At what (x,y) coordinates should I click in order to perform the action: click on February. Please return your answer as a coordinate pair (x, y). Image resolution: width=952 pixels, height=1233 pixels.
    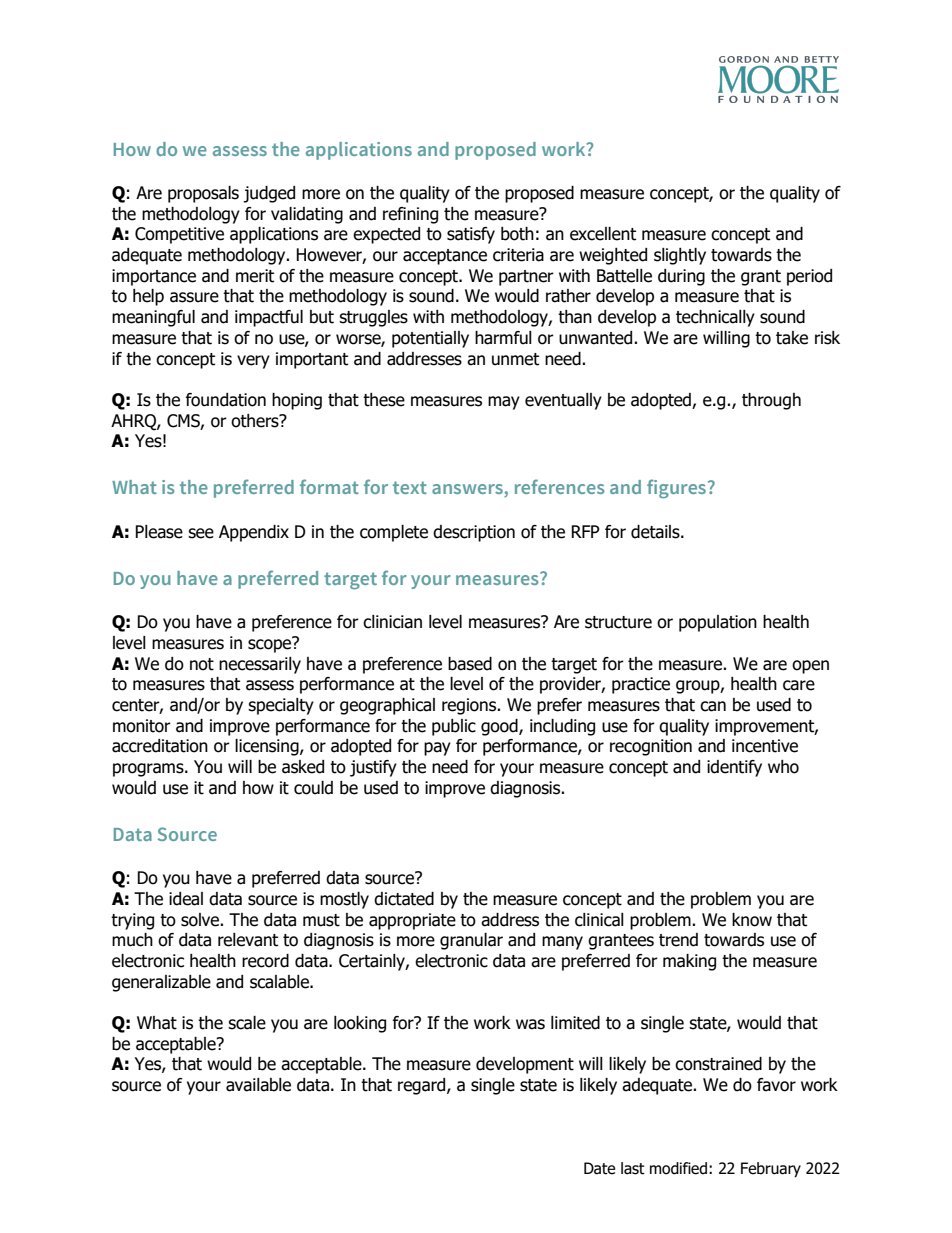
    Looking at the image, I should click on (771, 1169).
